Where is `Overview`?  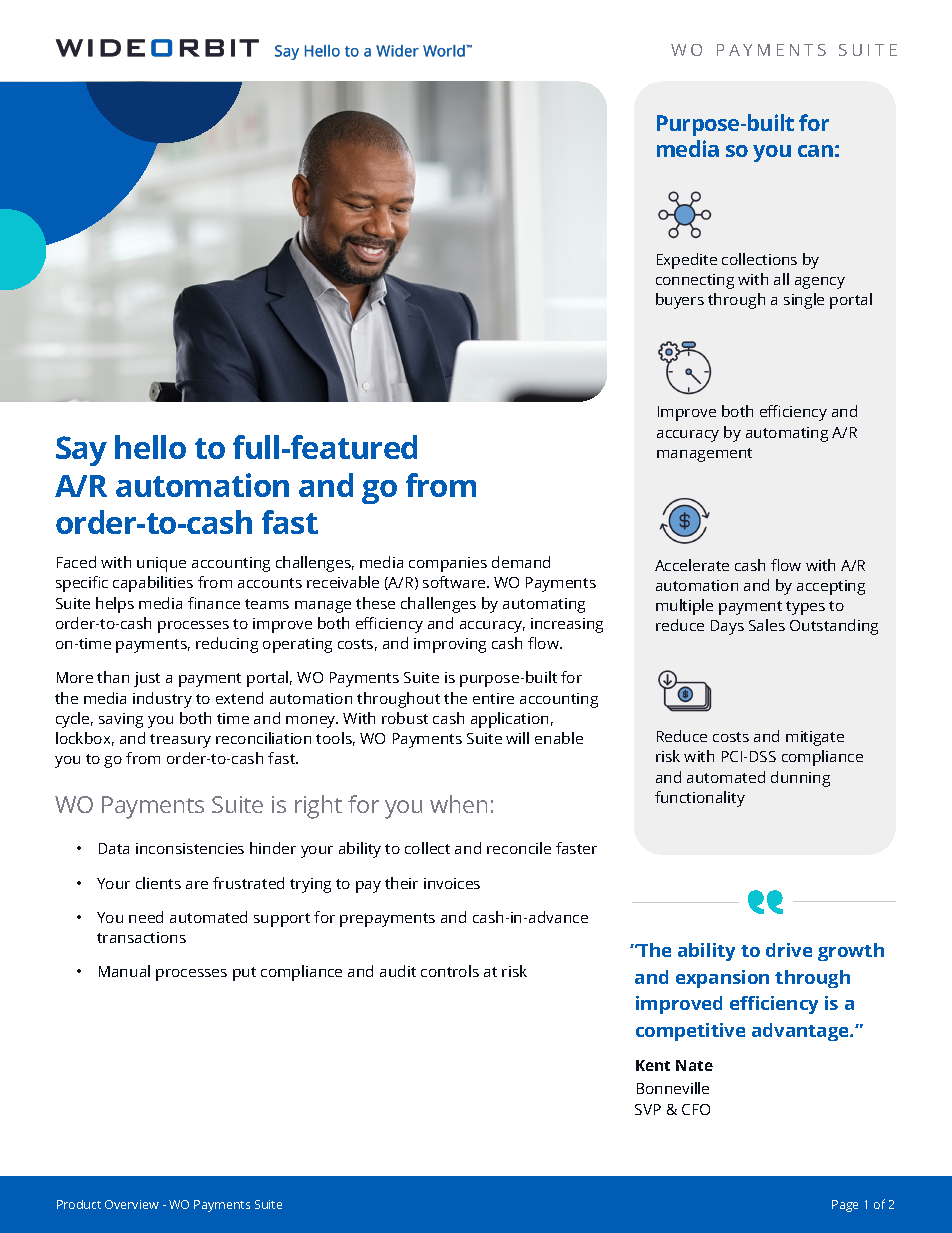
Overview is located at coordinates (132, 1204).
